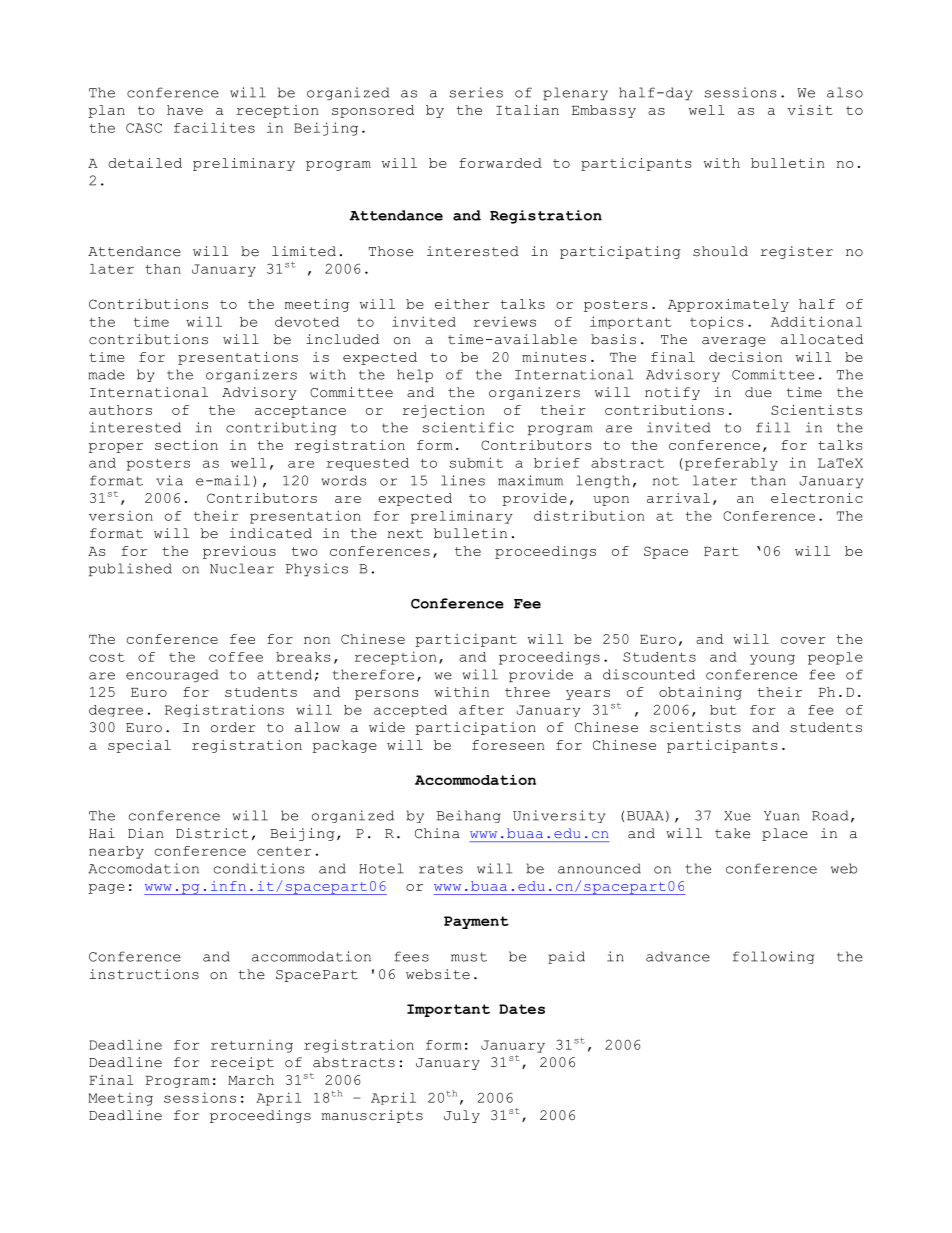  What do you see at coordinates (106, 374) in the document?
I see `made` at bounding box center [106, 374].
